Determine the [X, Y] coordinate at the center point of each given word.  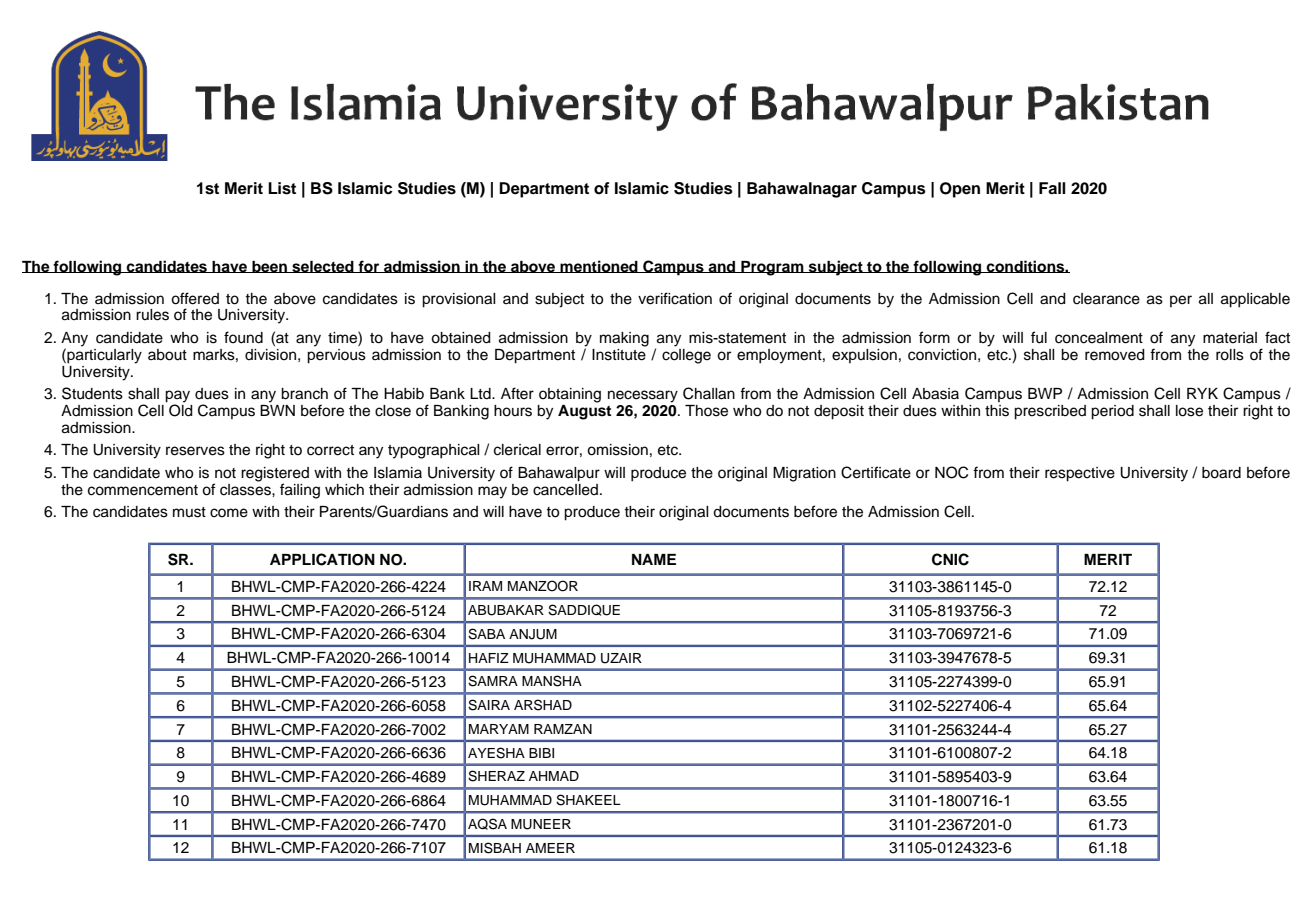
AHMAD [554, 776]
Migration [804, 474]
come [229, 513]
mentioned [599, 266]
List [282, 188]
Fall [1052, 188]
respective [1080, 474]
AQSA [487, 824]
